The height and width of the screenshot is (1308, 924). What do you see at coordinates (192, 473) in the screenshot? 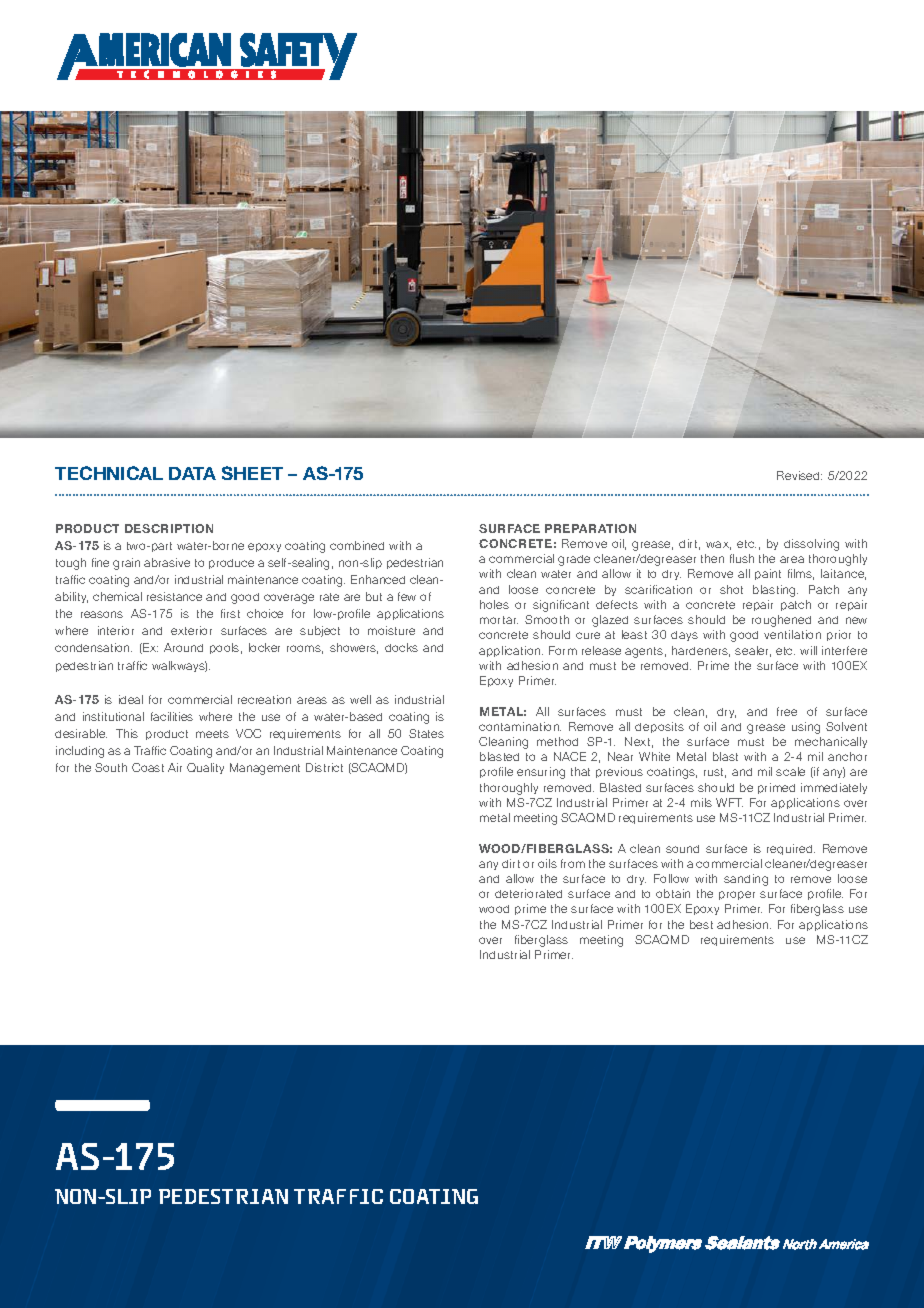
I see `DATA` at bounding box center [192, 473].
